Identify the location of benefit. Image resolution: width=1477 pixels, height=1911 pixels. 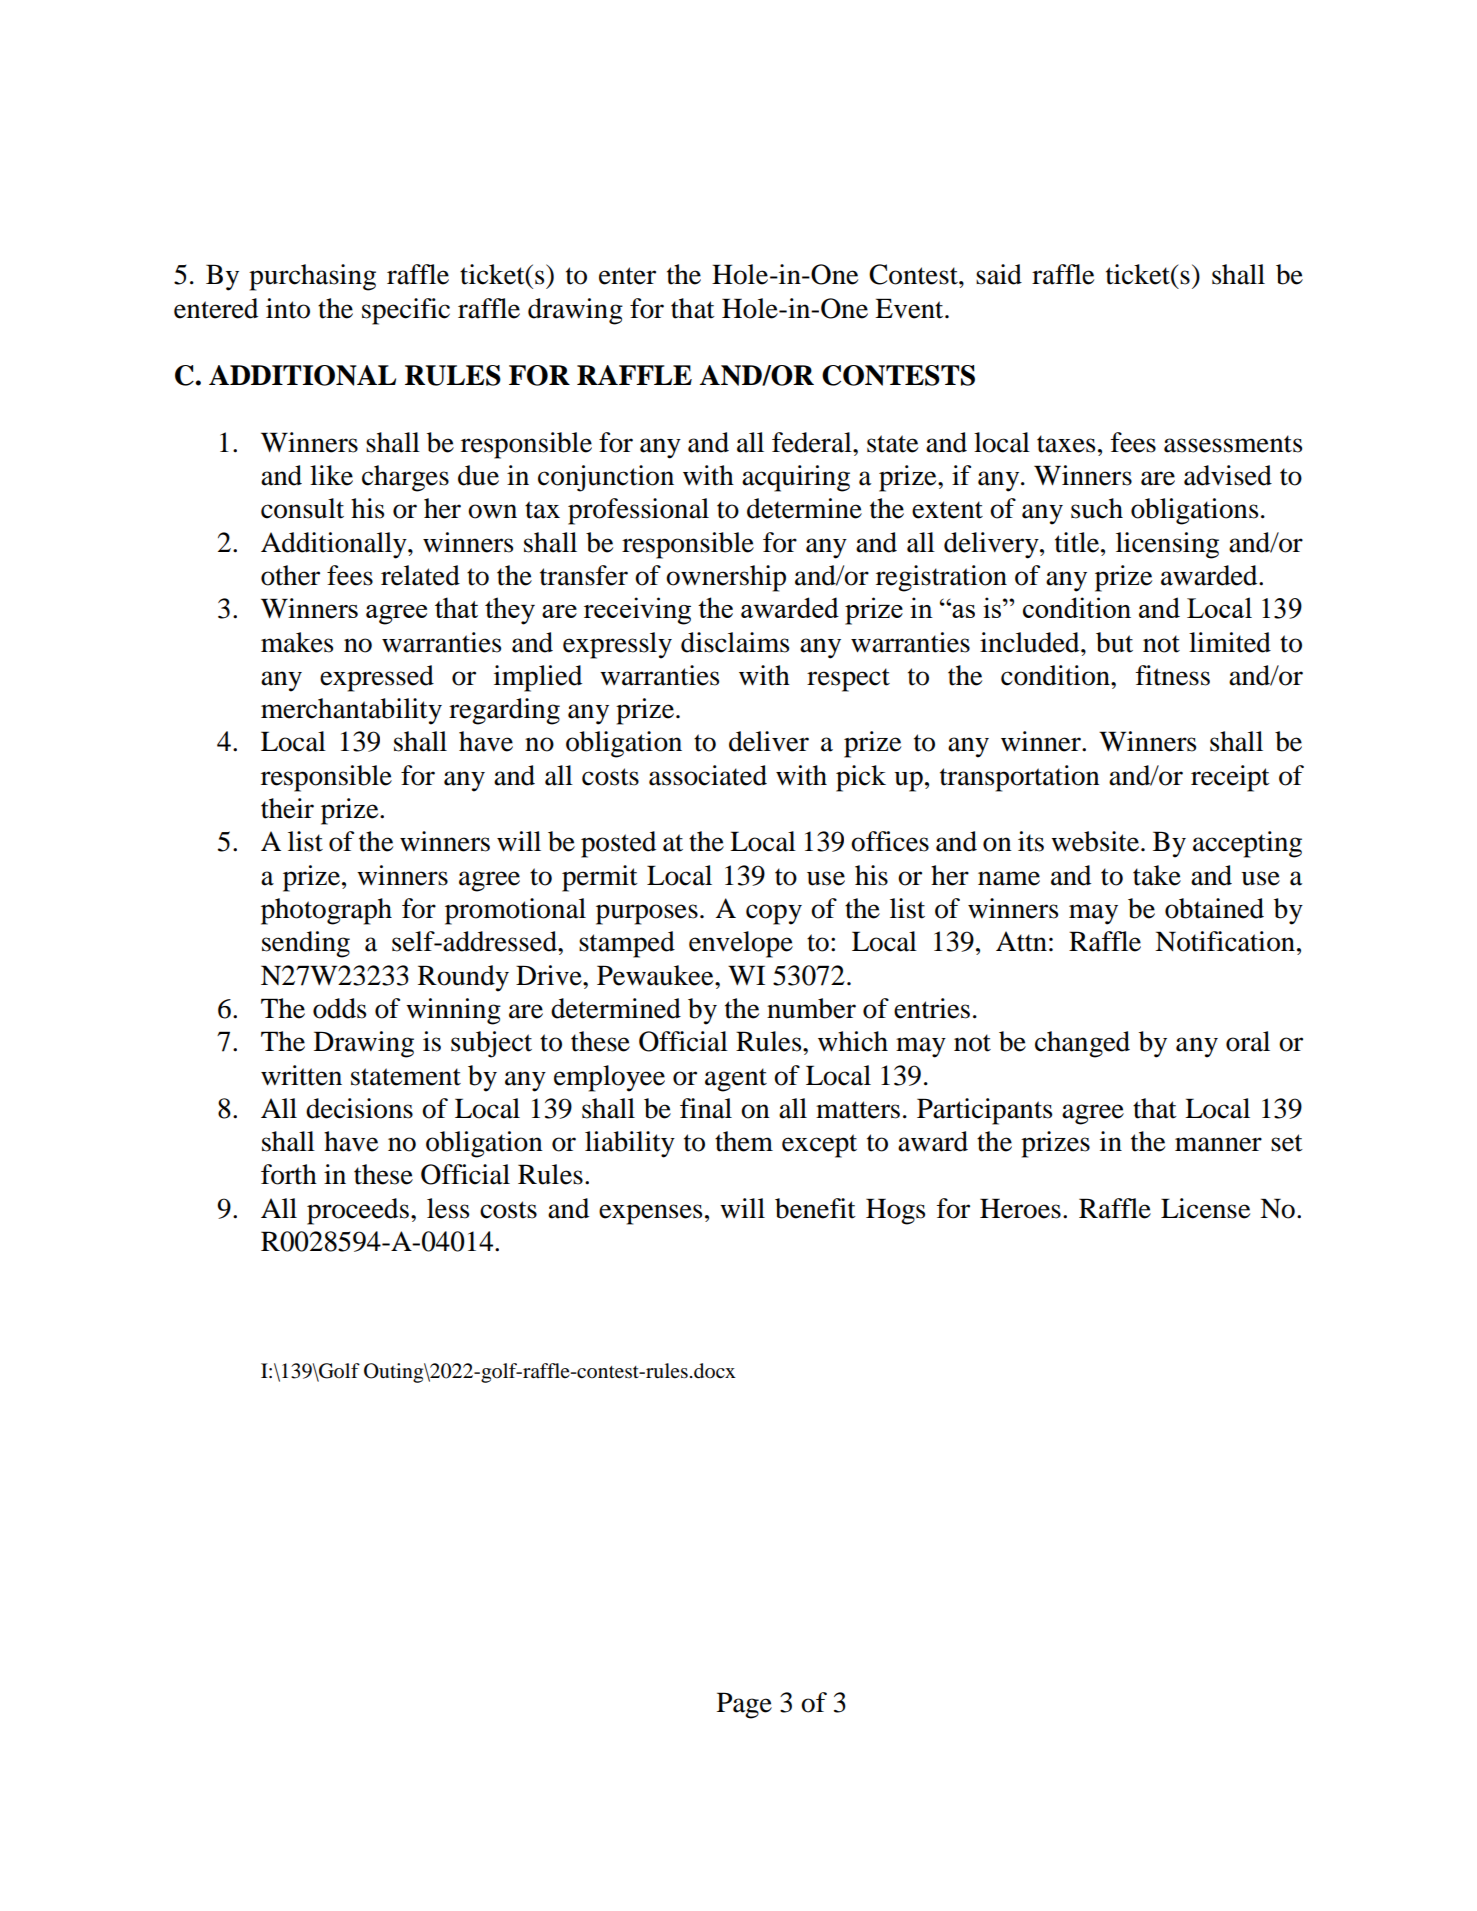
(815, 1208).
